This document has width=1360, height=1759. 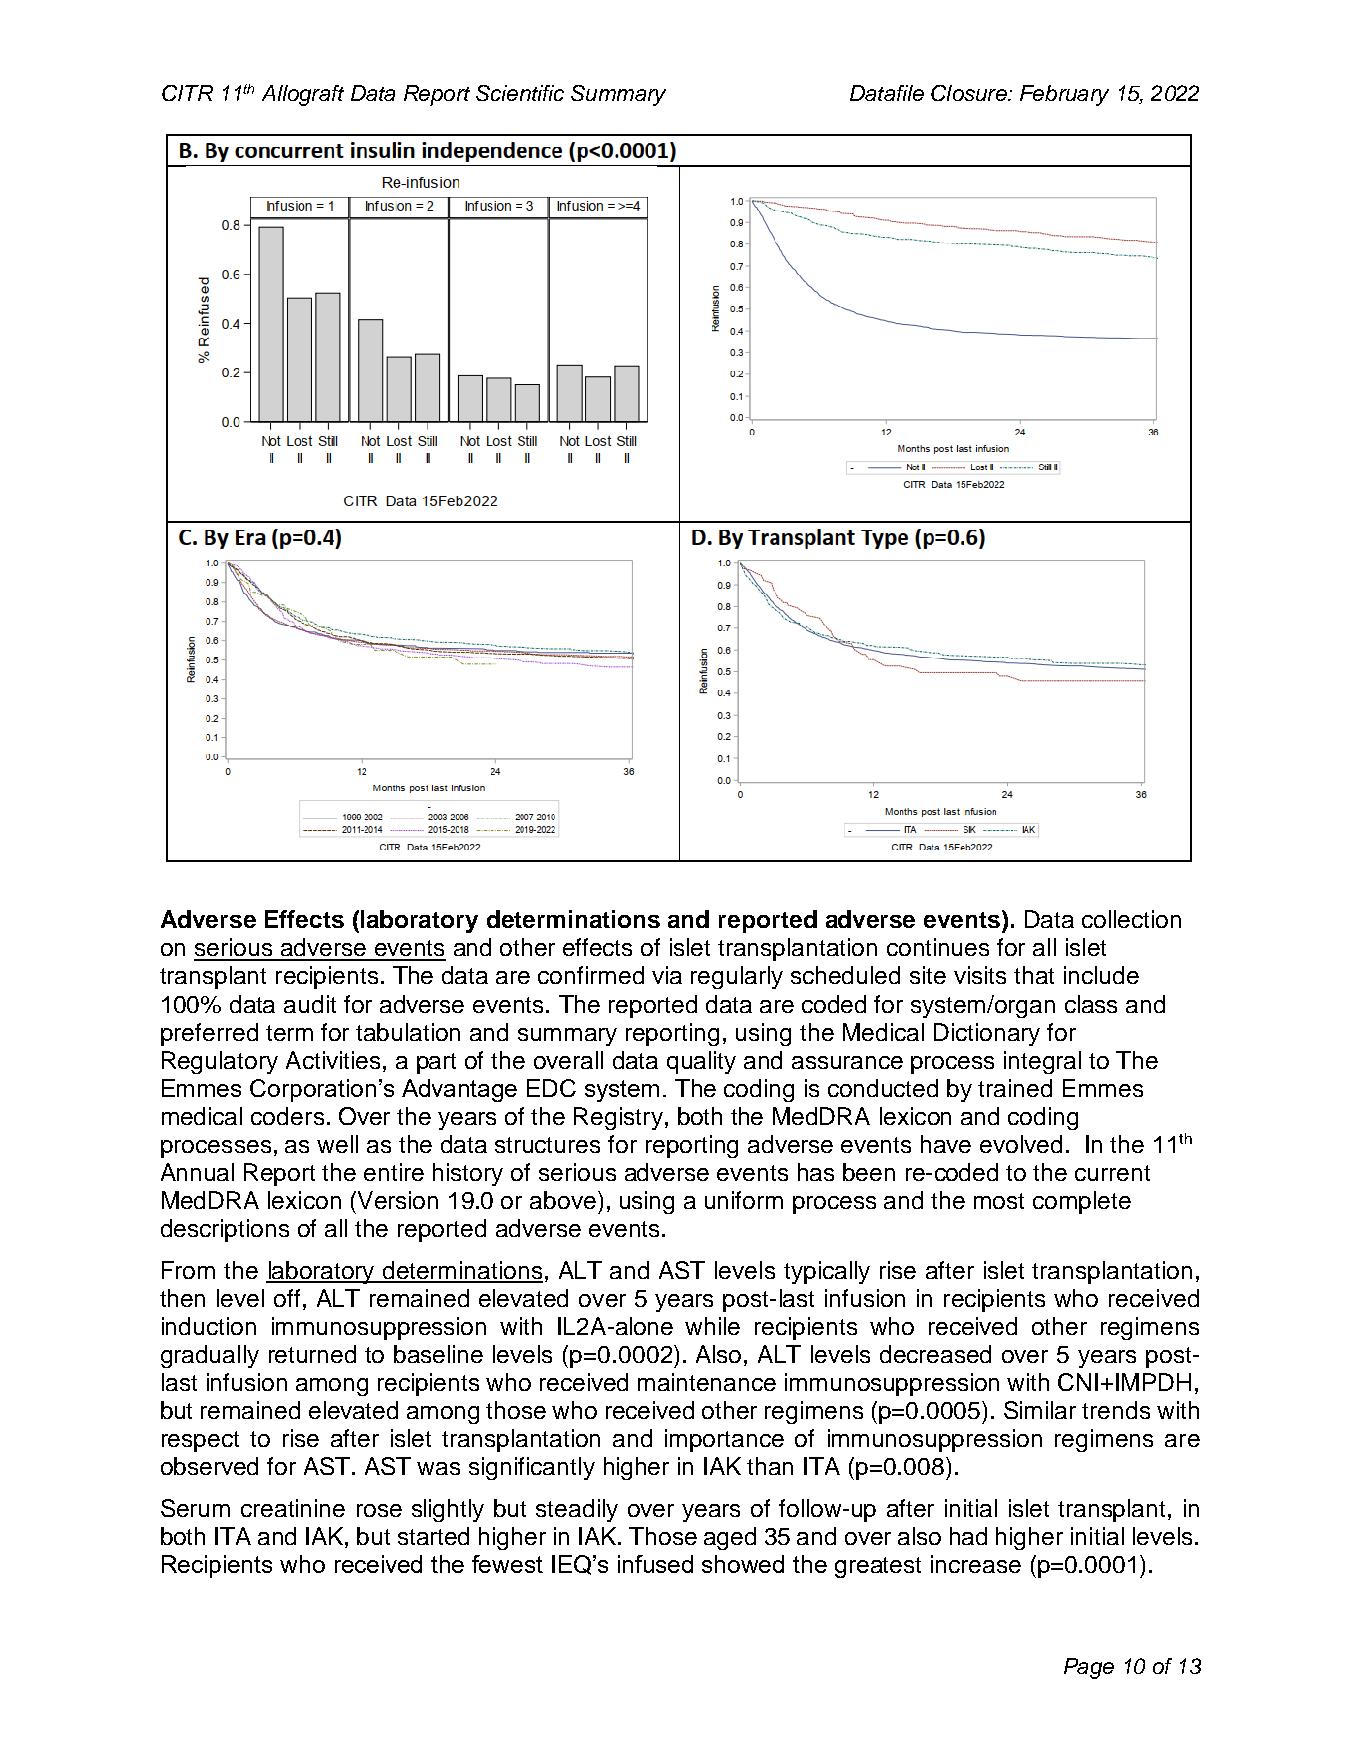 I want to click on most, so click(x=999, y=1201).
